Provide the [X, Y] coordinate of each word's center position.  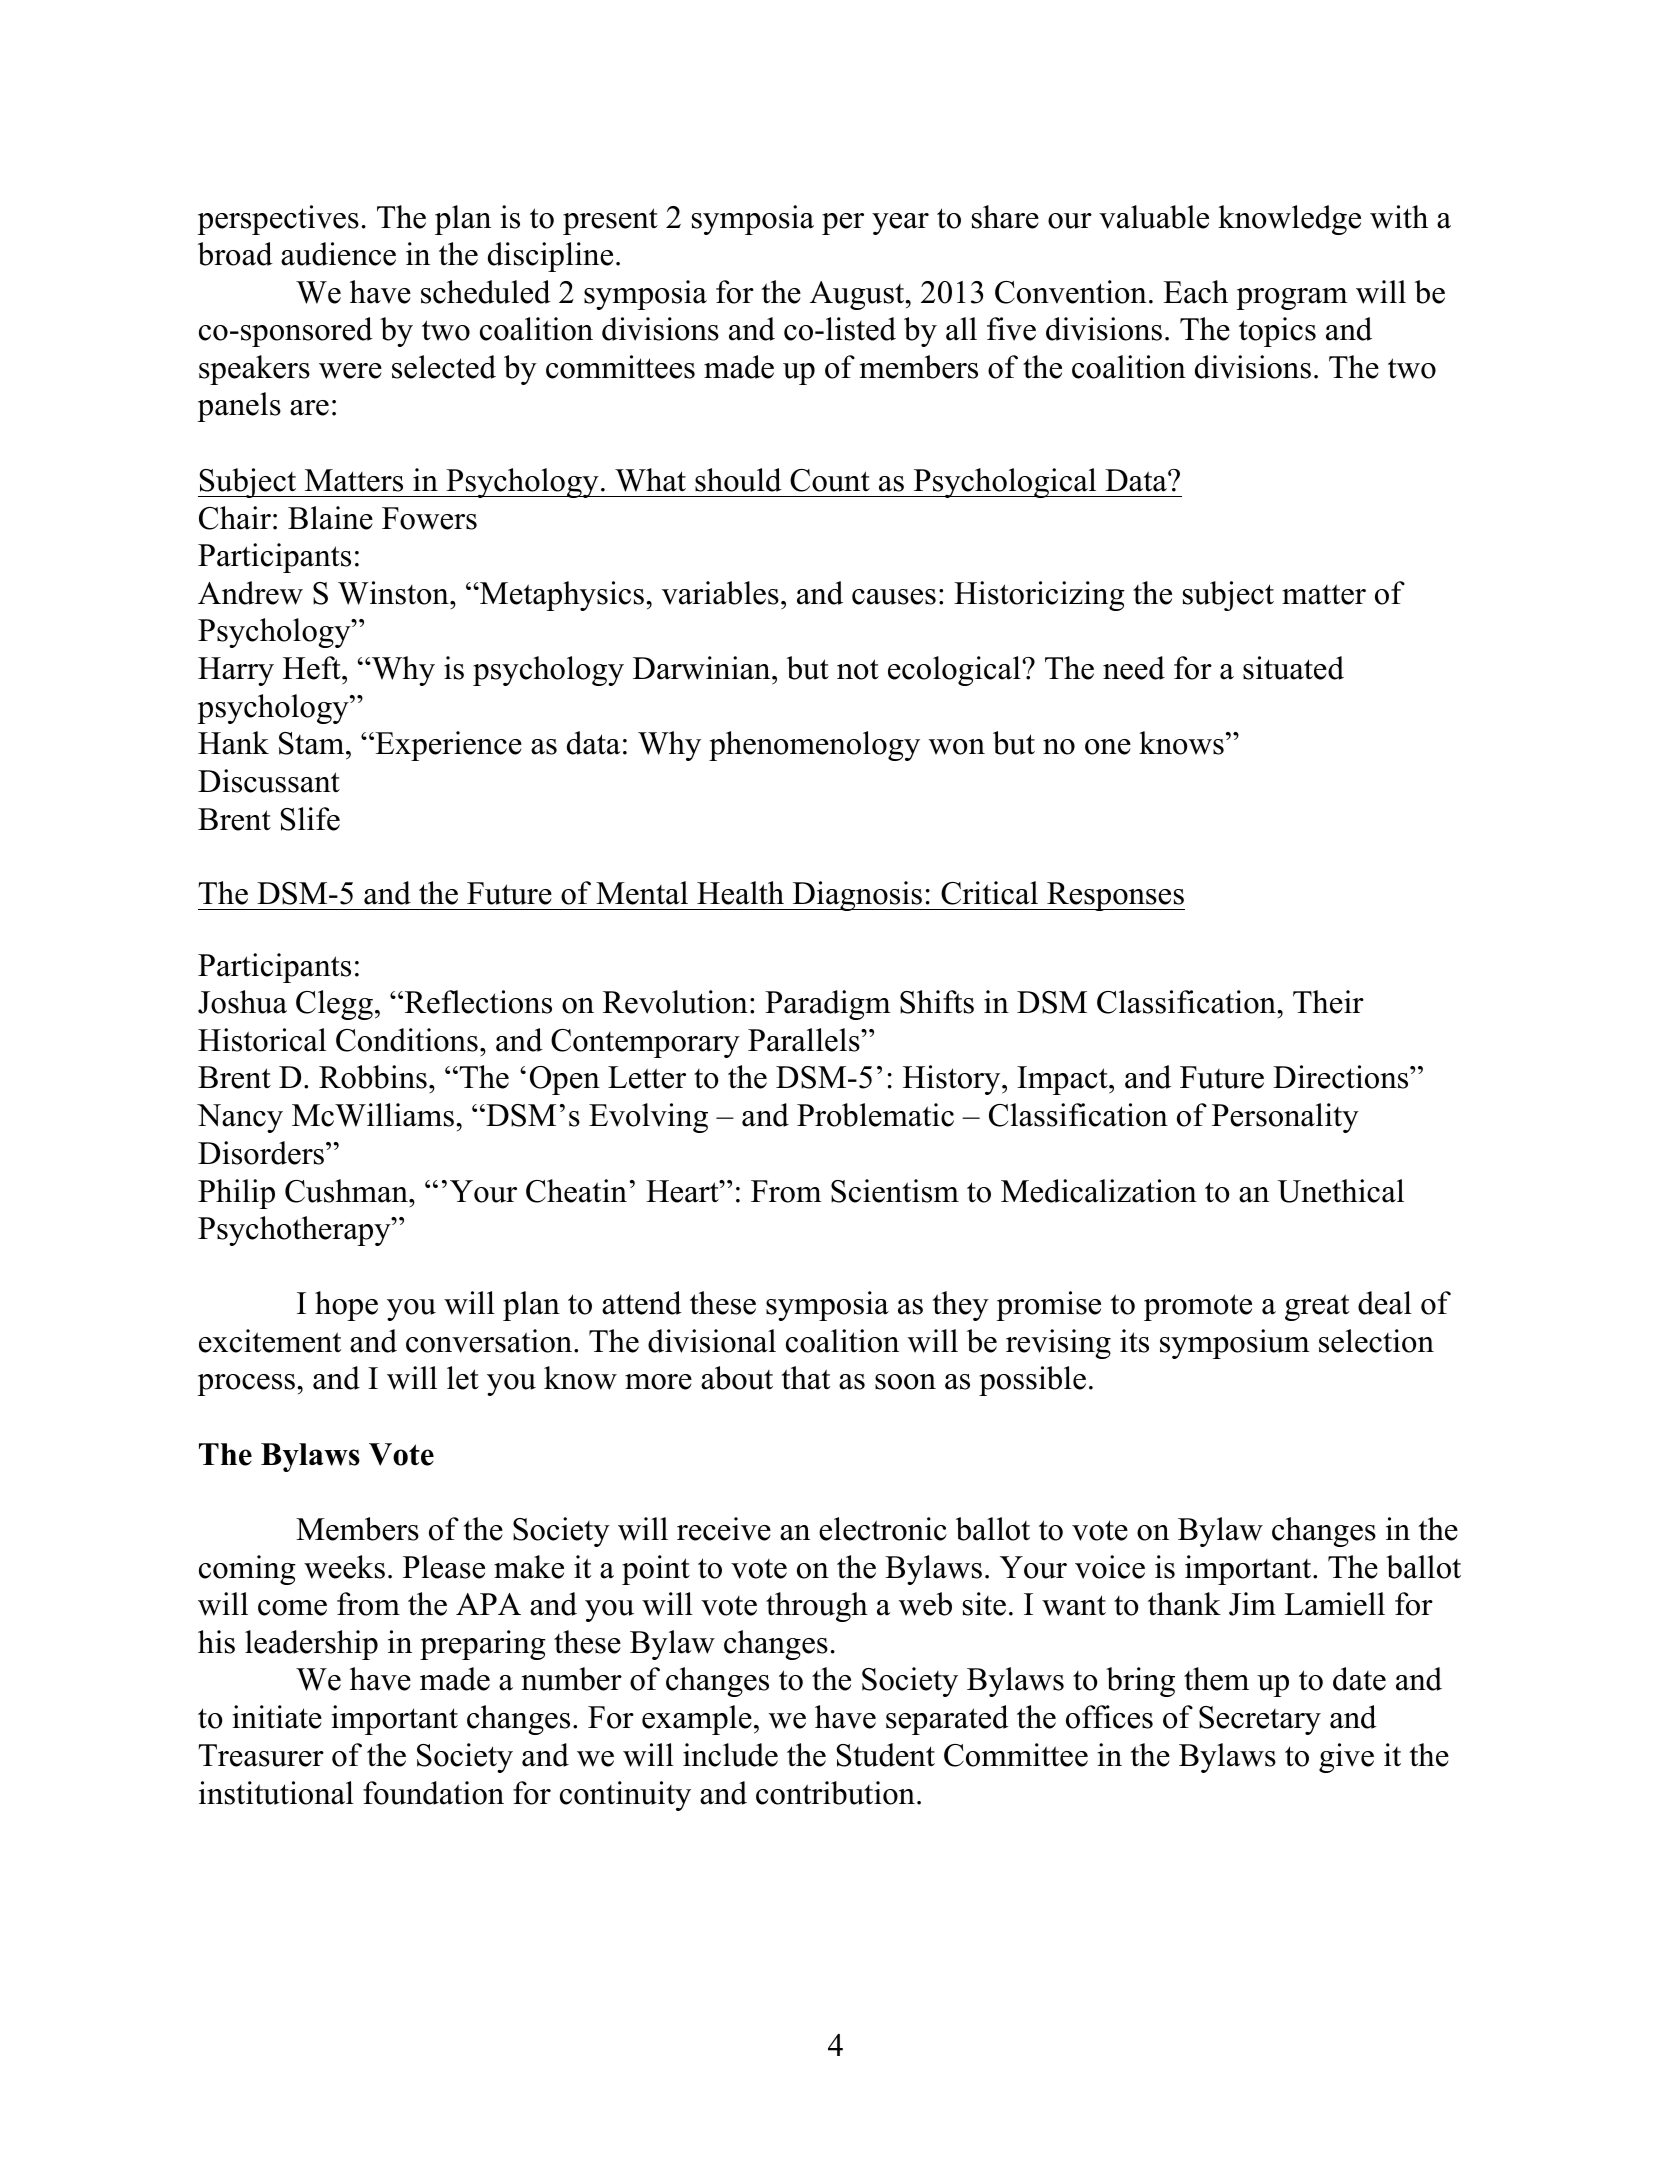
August [858, 295]
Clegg [334, 1005]
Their [1328, 1002]
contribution [835, 1793]
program [1291, 299]
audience [338, 254]
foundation [433, 1793]
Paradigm [827, 1005]
